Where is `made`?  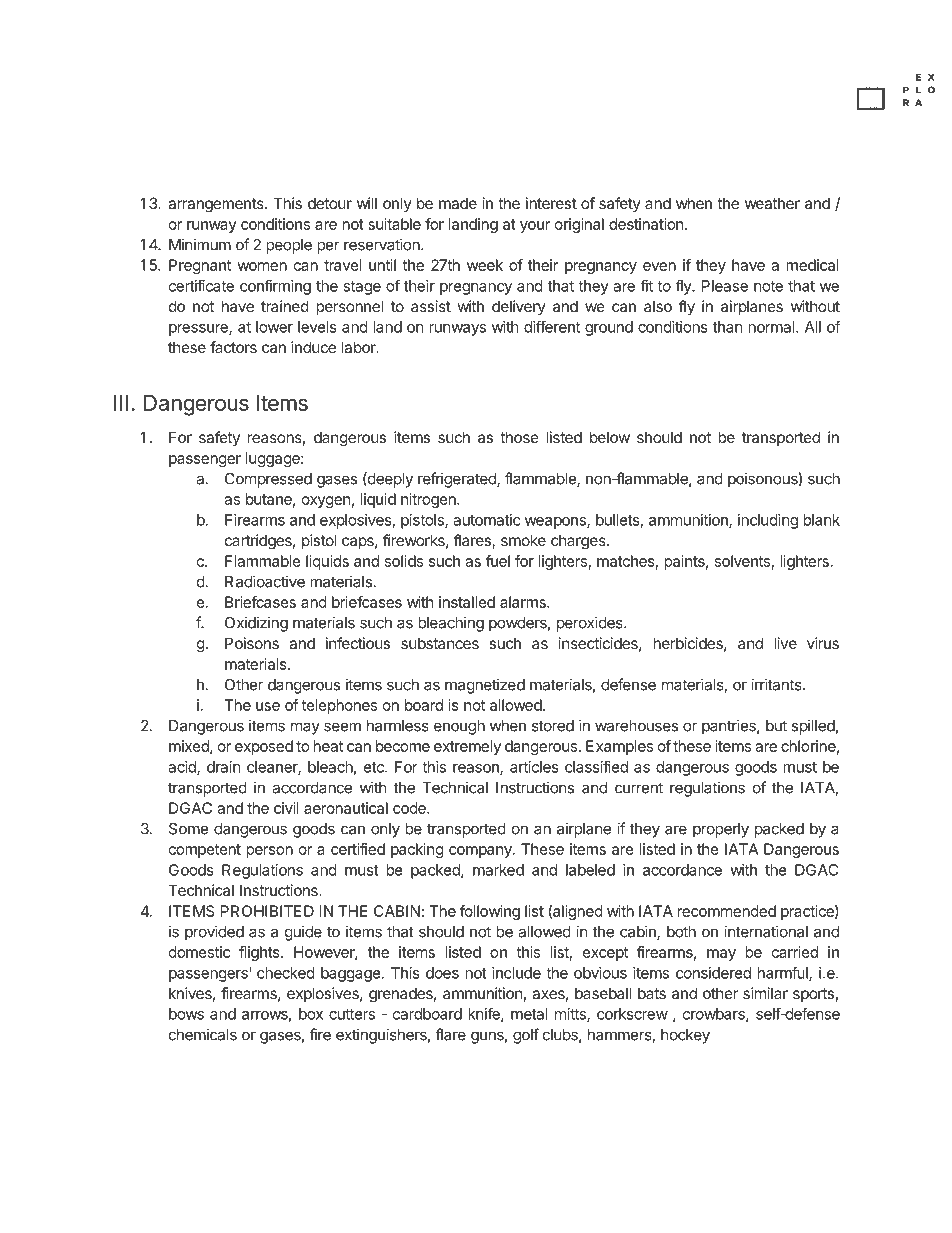 made is located at coordinates (458, 203).
